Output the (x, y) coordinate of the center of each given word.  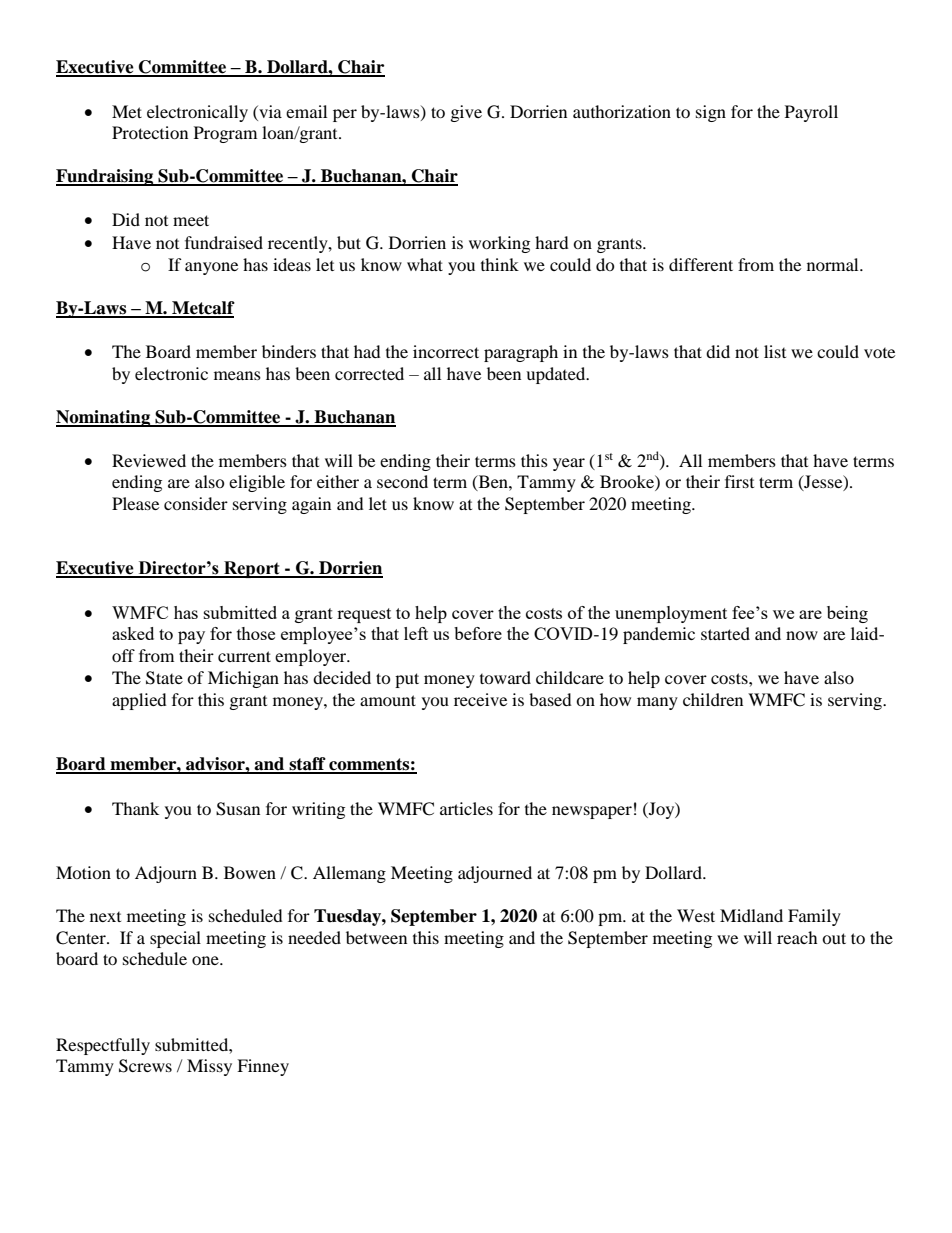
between (376, 937)
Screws (145, 1066)
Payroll (811, 113)
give (466, 113)
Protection (150, 132)
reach (797, 937)
